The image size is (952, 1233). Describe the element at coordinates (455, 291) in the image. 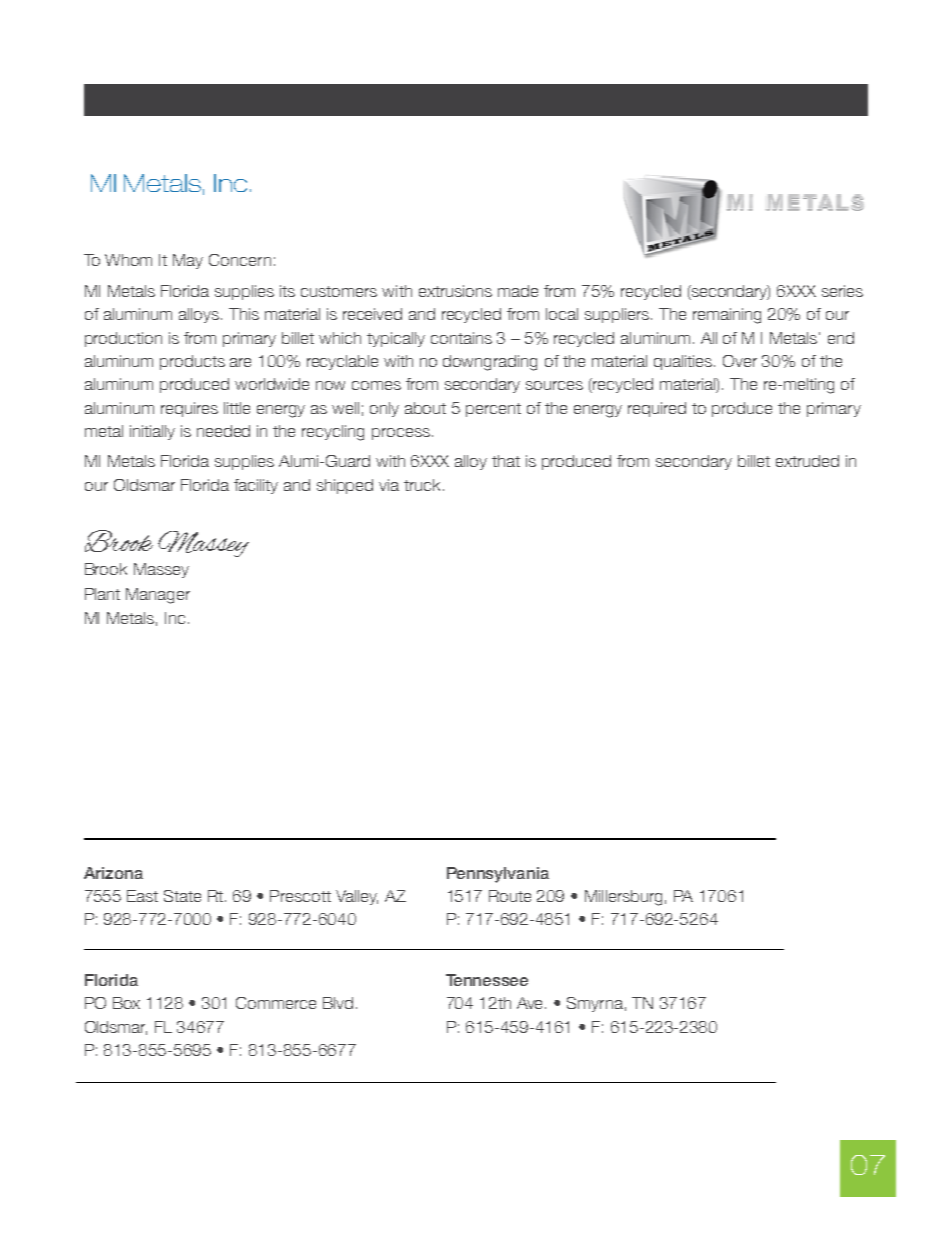

I see `extrusions` at that location.
